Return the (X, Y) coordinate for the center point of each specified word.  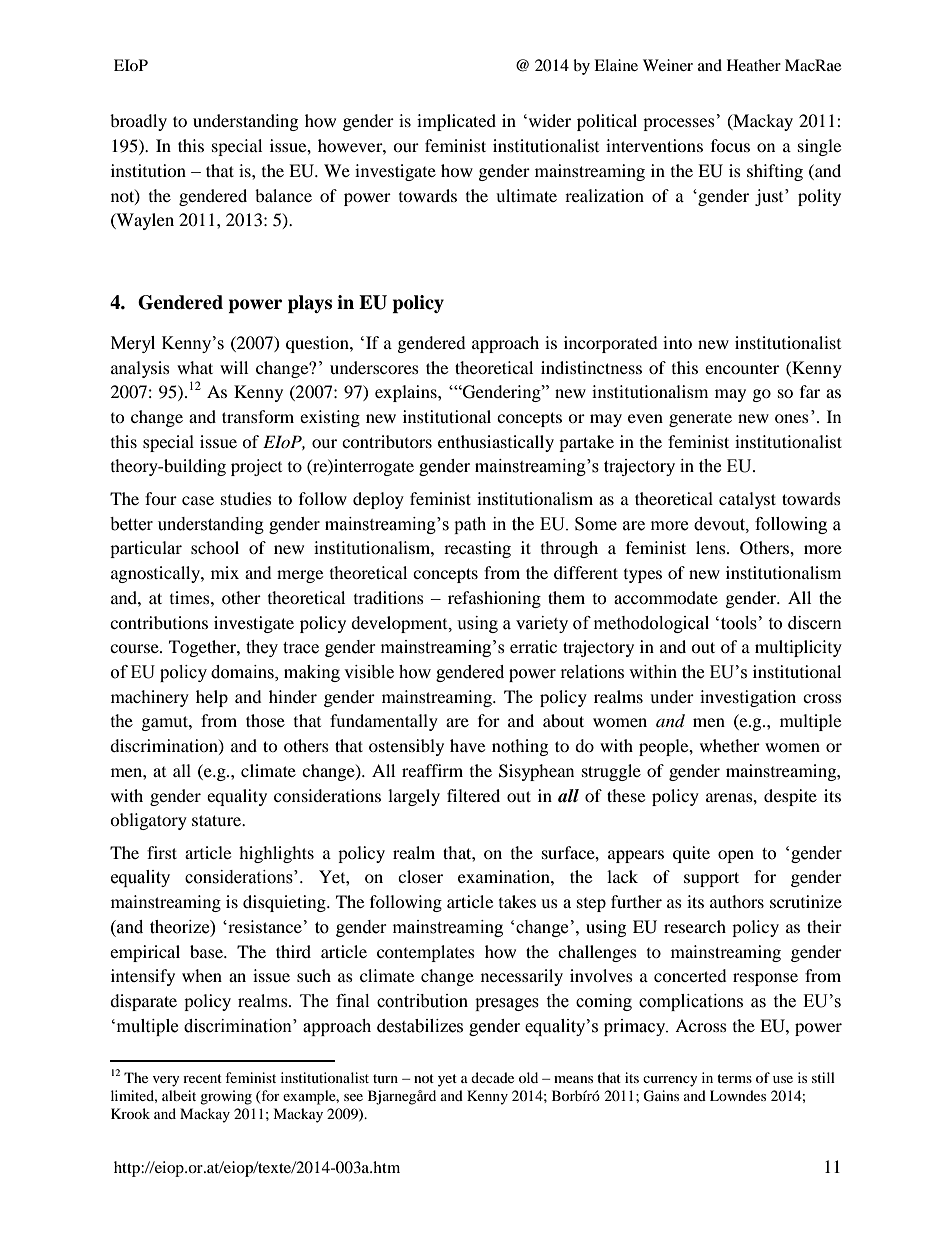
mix (225, 572)
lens (712, 547)
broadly (138, 122)
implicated (456, 122)
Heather (754, 65)
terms (734, 1078)
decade (492, 1077)
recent (202, 1078)
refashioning (494, 599)
